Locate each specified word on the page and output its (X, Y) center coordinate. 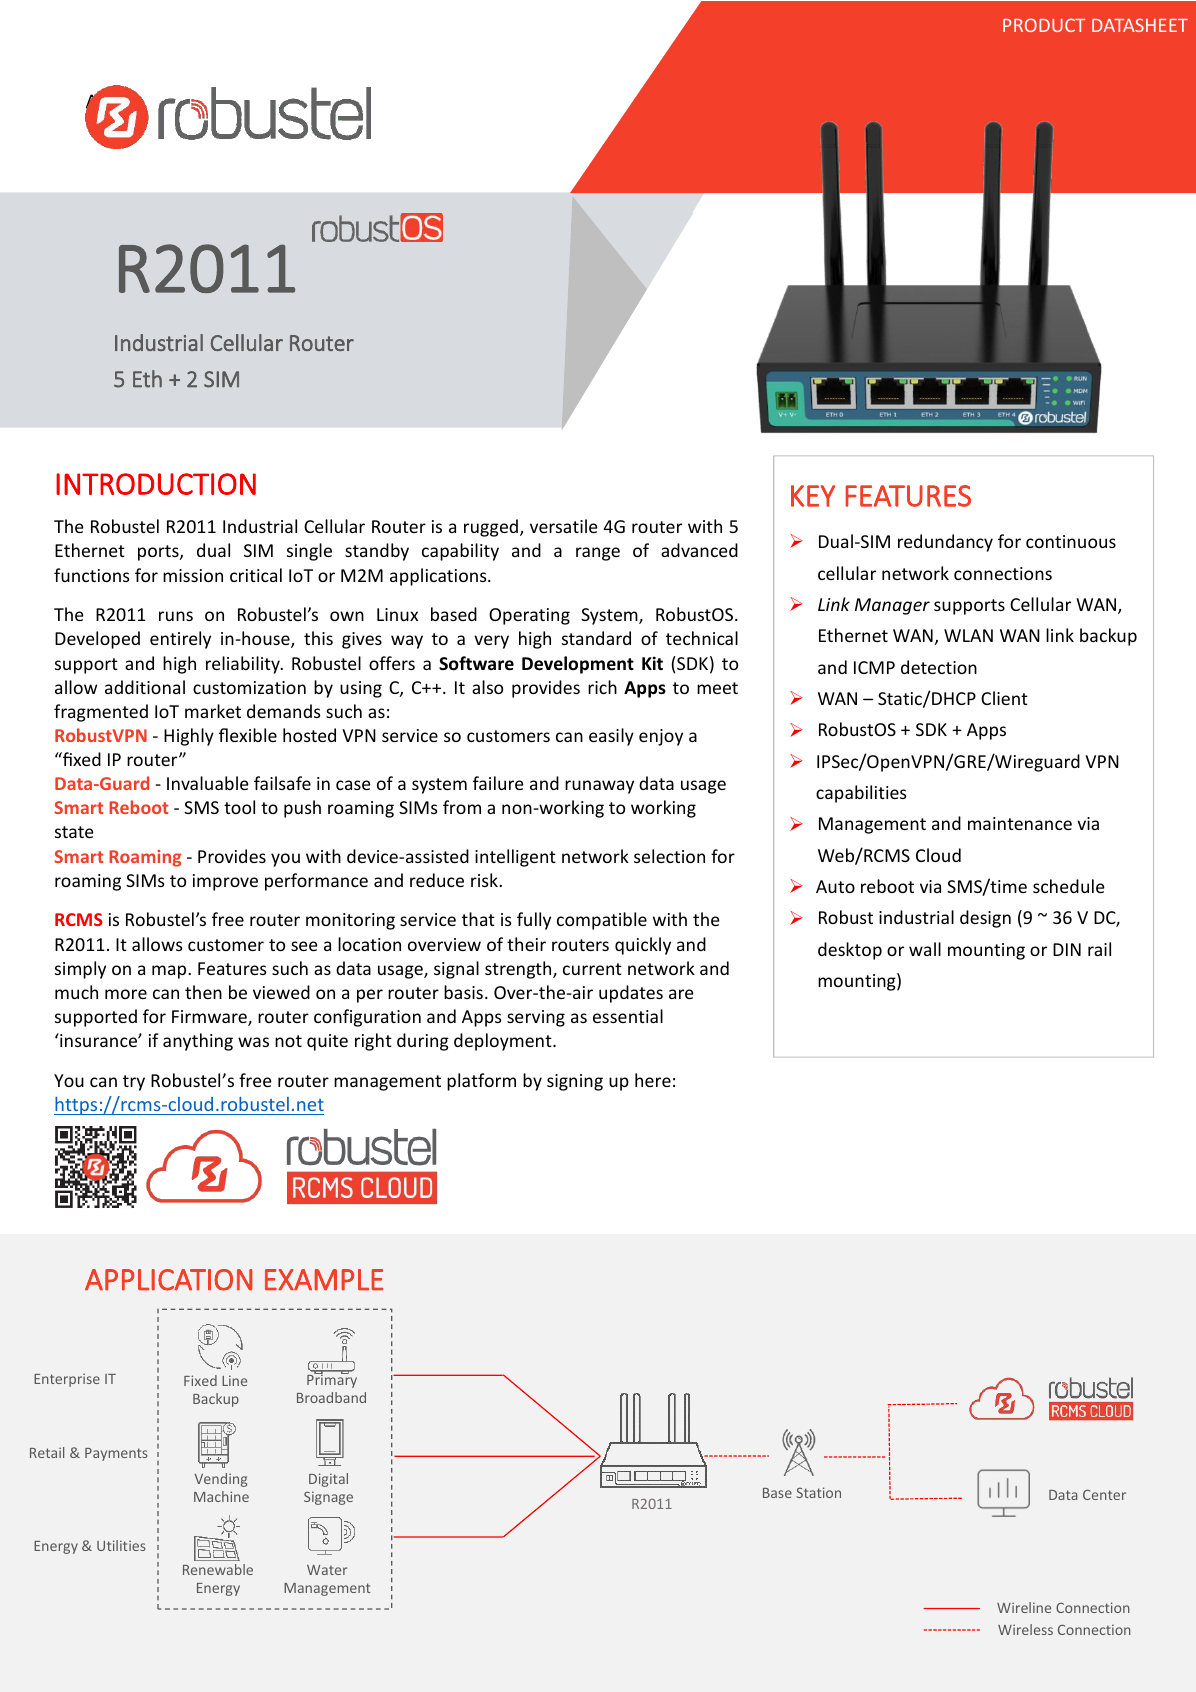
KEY (813, 496)
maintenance (1020, 823)
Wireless (1025, 1629)
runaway (599, 787)
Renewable (218, 1569)
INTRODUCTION (156, 484)
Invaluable (208, 783)
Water (327, 1570)
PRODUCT (1044, 25)
